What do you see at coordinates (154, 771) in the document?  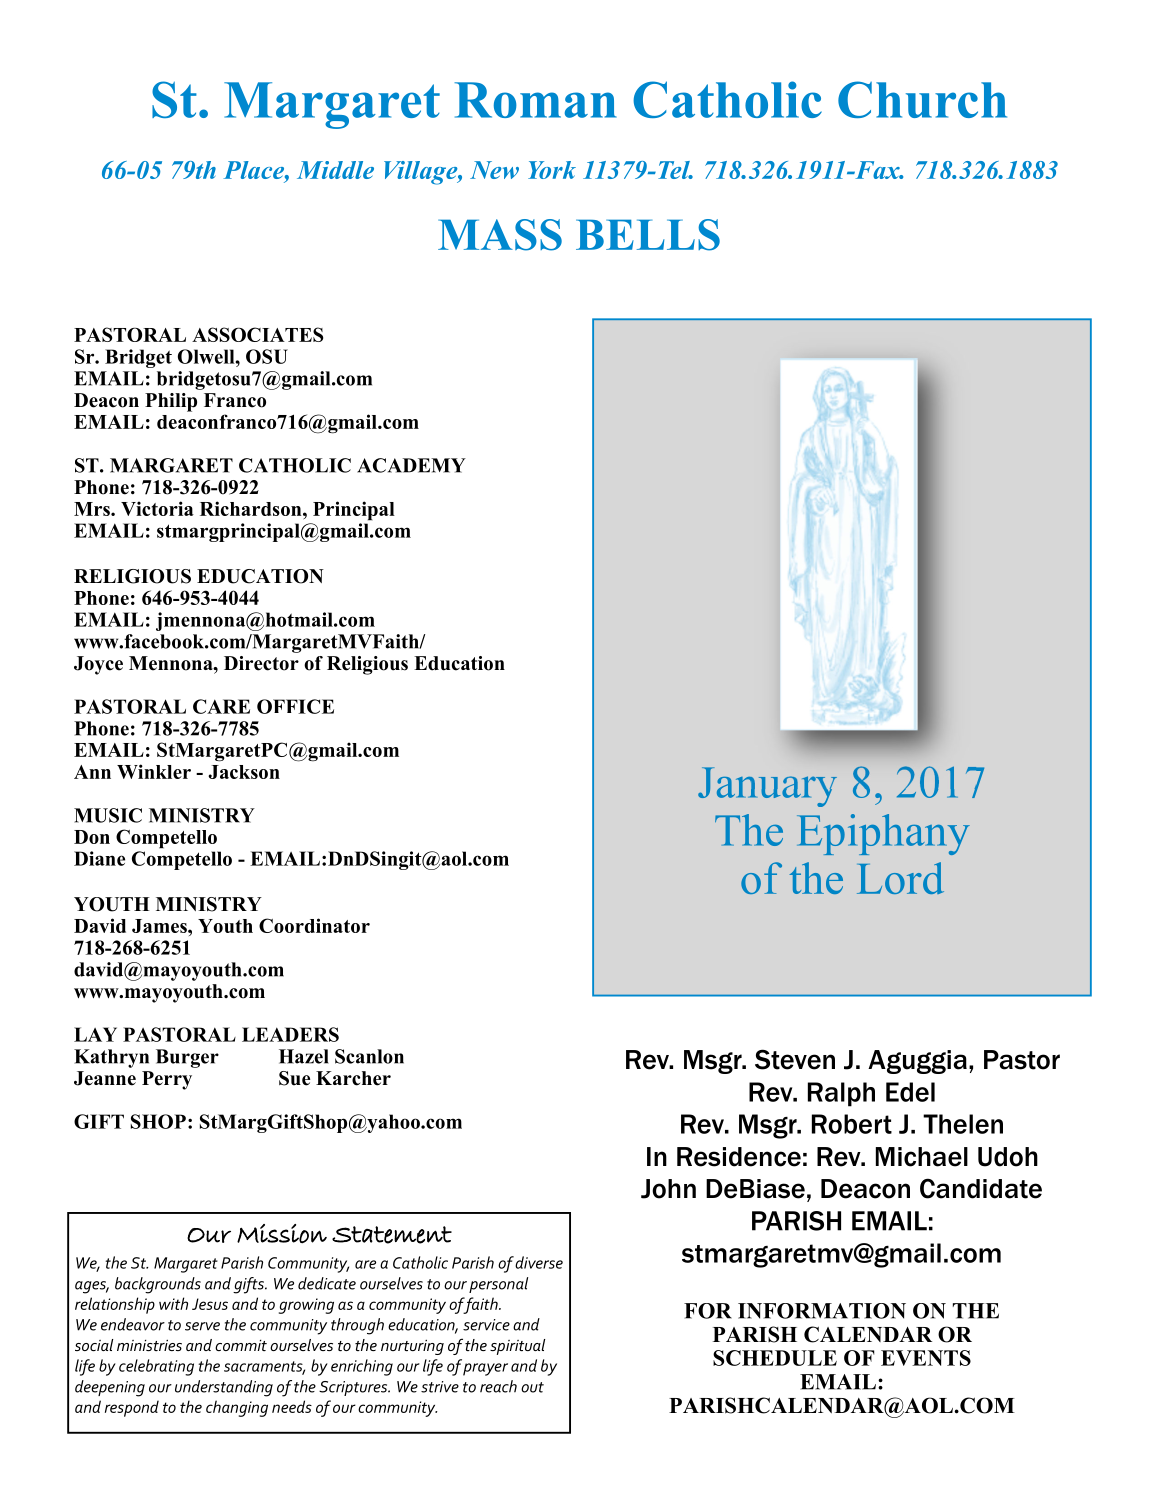 I see `Winkler` at bounding box center [154, 771].
